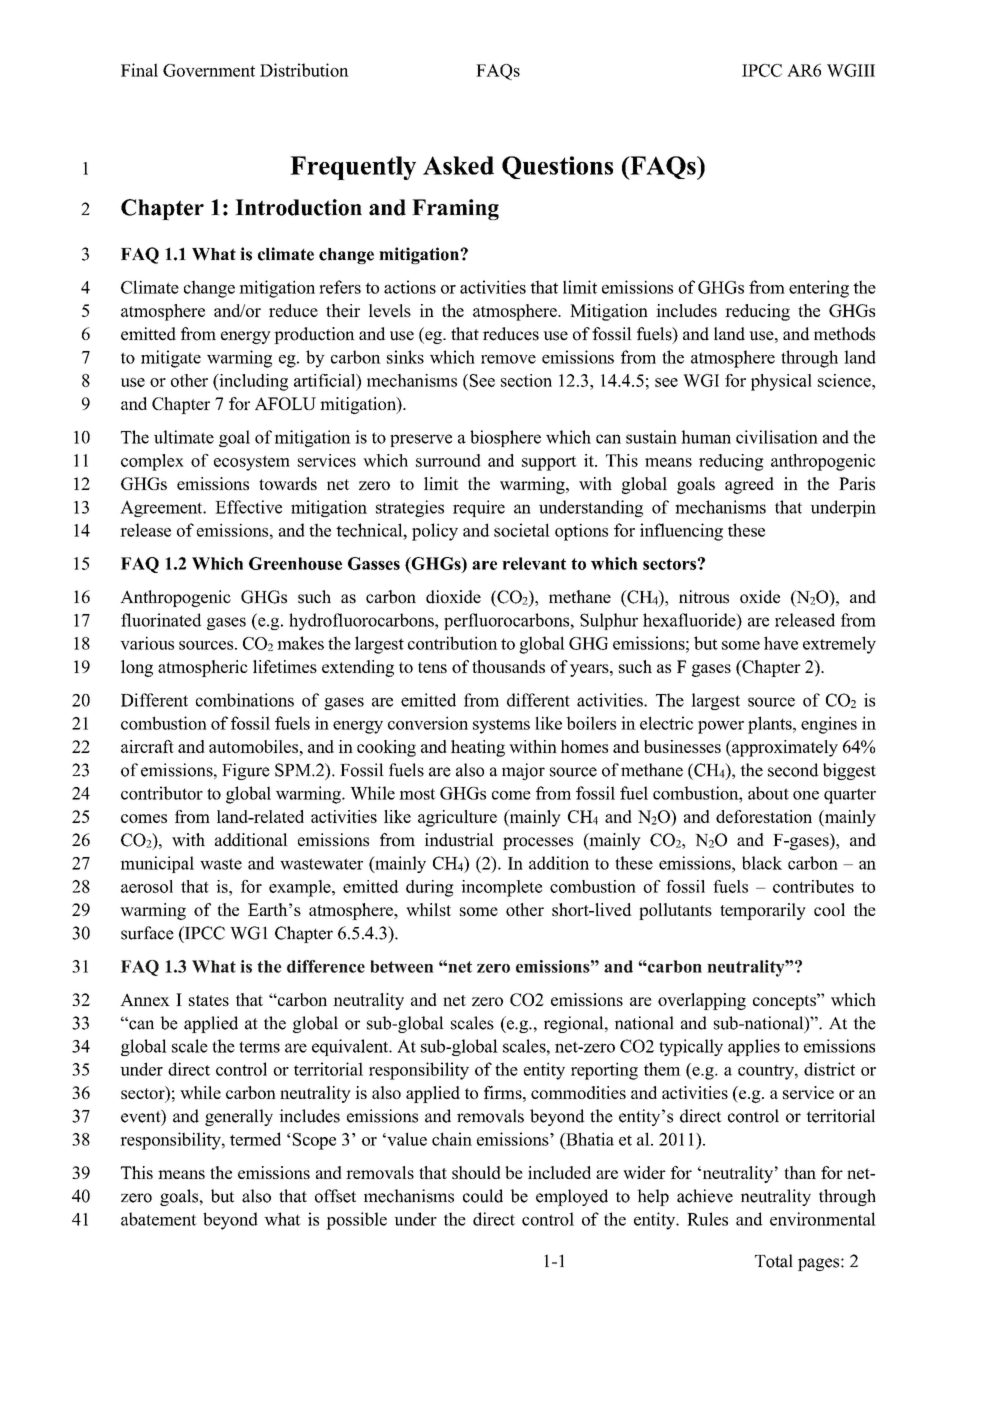 The width and height of the document is (996, 1409). I want to click on have, so click(781, 643).
